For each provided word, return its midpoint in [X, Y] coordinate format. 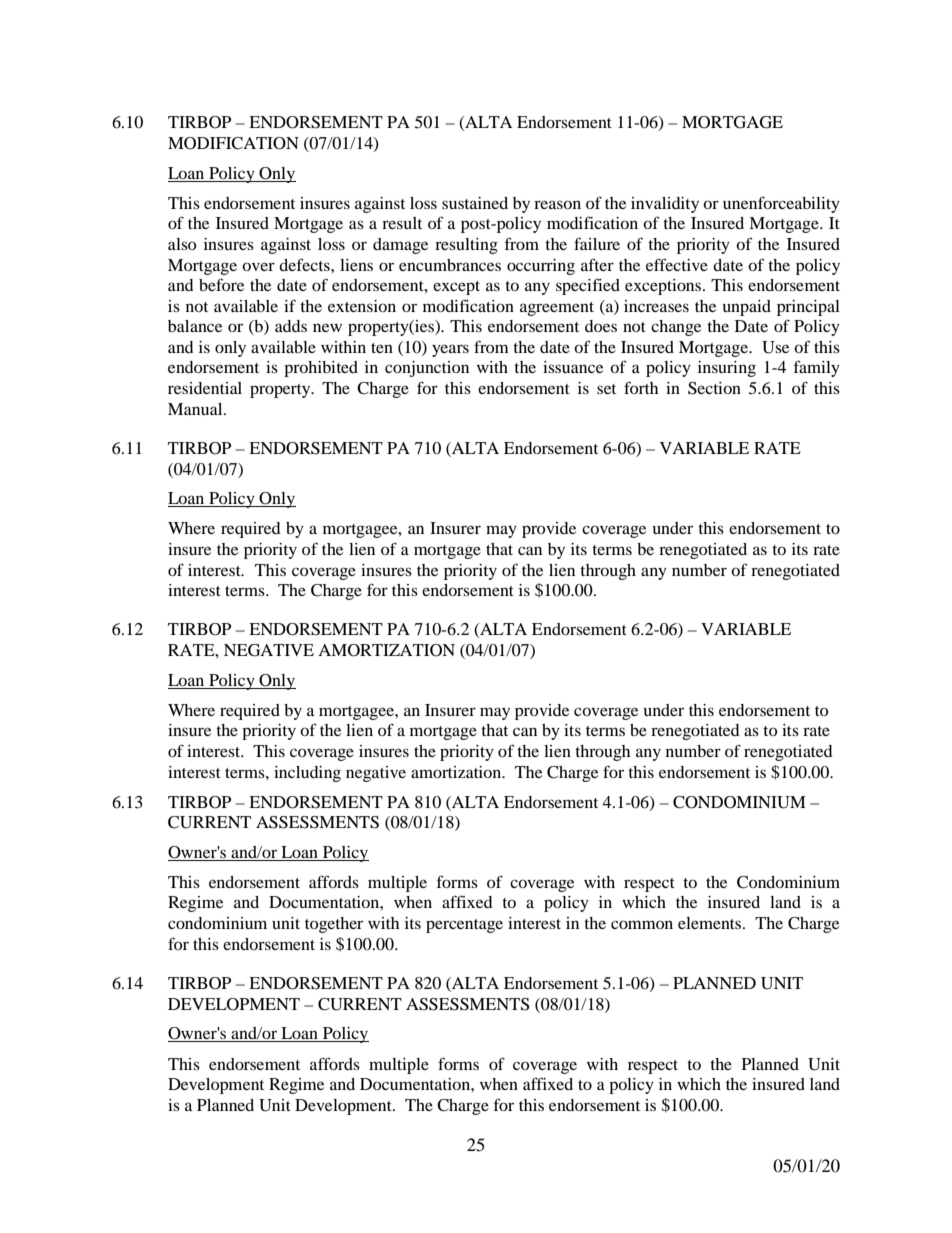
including [307, 774]
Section [714, 388]
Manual [196, 409]
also [182, 244]
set [606, 389]
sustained [475, 203]
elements [711, 923]
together [334, 925]
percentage [464, 926]
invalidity [665, 205]
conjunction [427, 369]
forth [641, 387]
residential [205, 388]
